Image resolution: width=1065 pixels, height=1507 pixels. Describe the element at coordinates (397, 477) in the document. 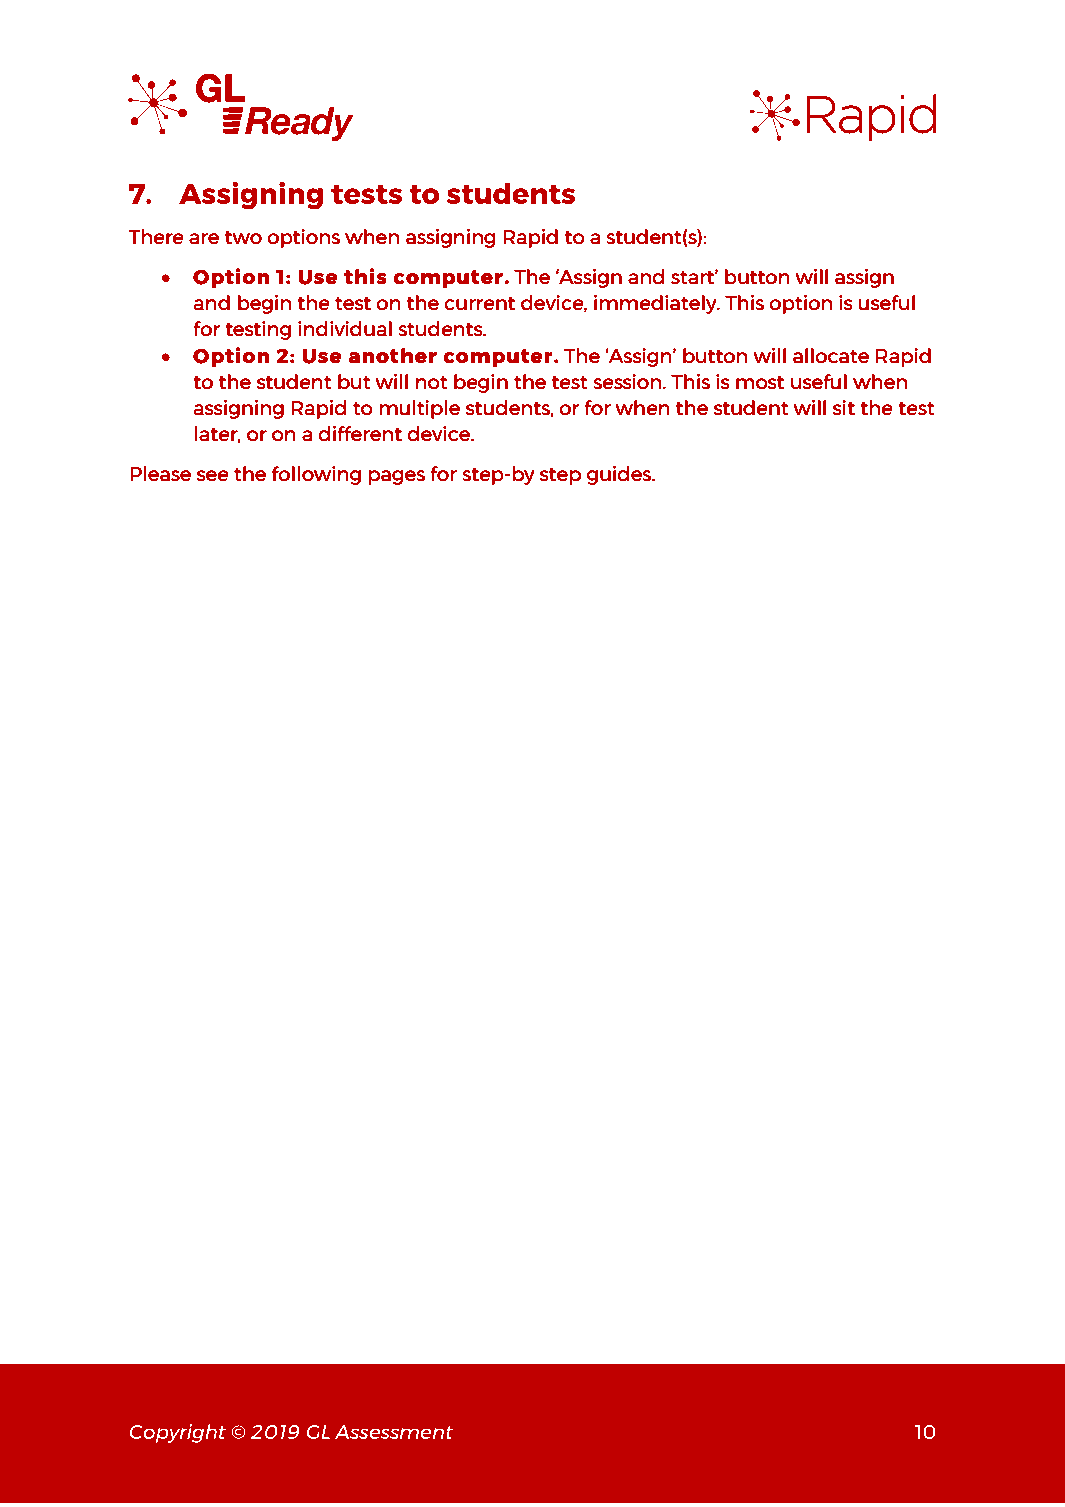

I see `pages` at that location.
